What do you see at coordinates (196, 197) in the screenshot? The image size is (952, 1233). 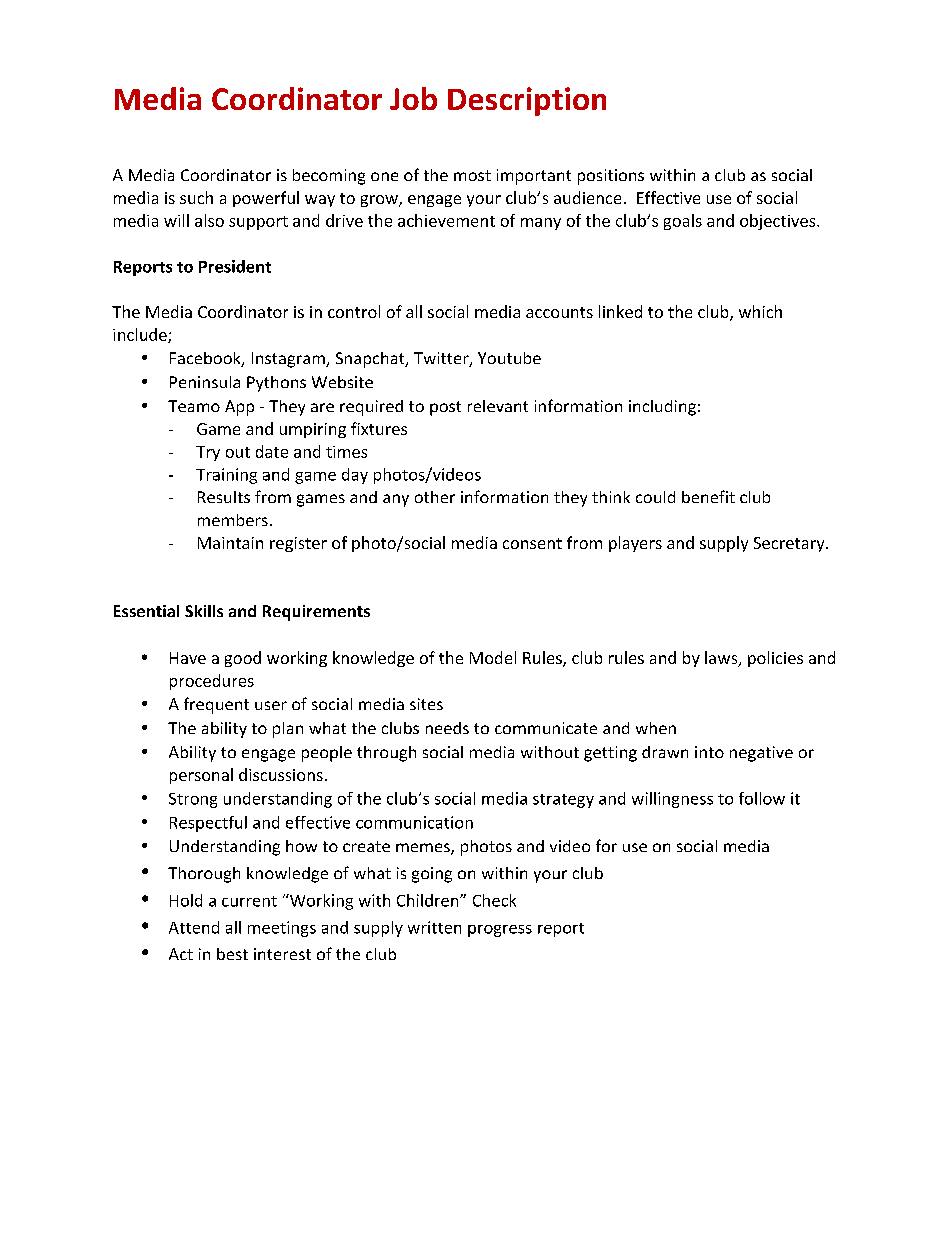 I see `such` at bounding box center [196, 197].
